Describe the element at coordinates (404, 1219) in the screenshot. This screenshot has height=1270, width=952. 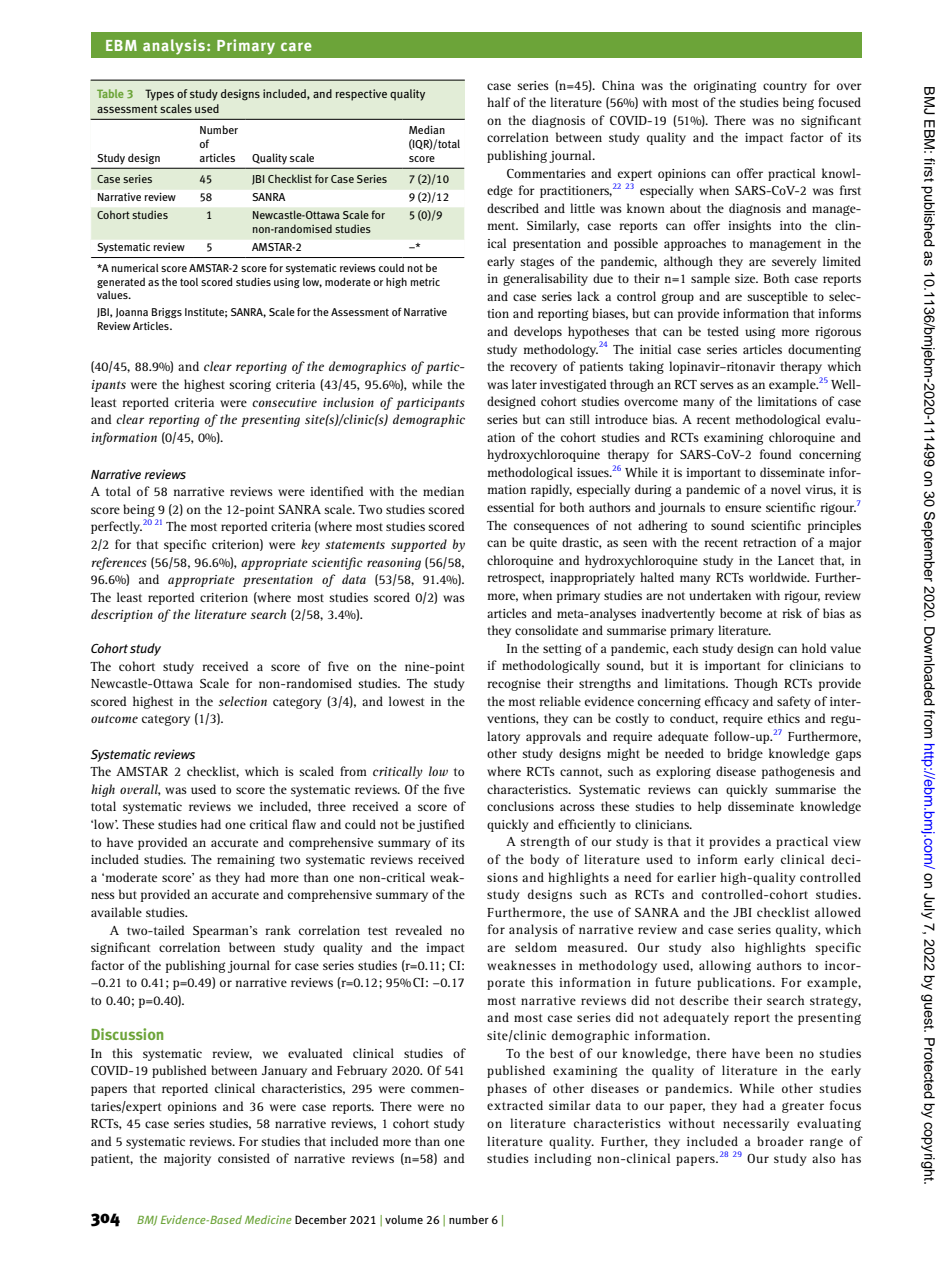
I see `volume` at that location.
